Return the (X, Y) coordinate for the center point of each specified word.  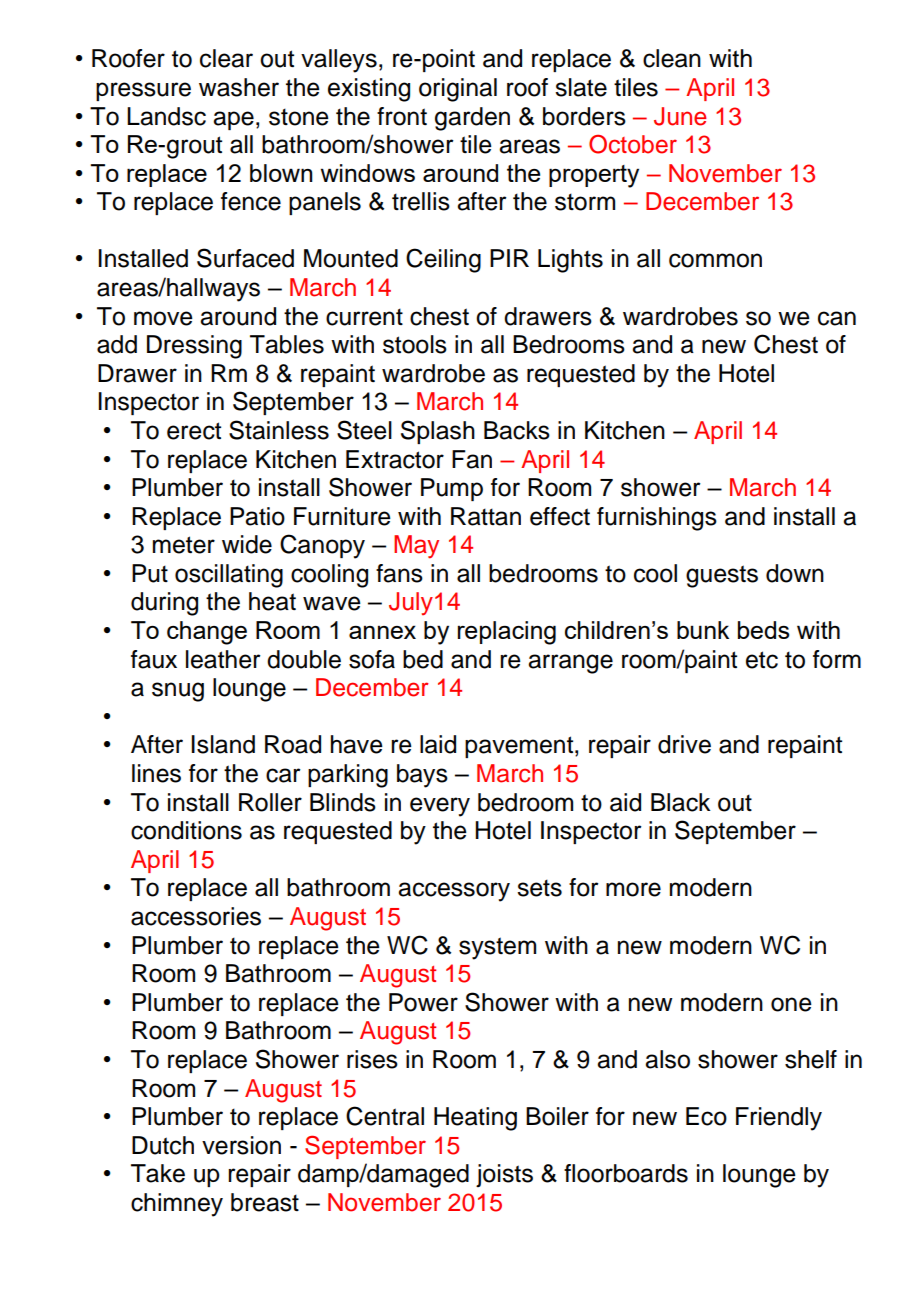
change (207, 633)
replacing (507, 633)
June (680, 116)
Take (158, 1173)
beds (763, 630)
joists (504, 1175)
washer (239, 87)
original (458, 90)
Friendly (779, 1119)
